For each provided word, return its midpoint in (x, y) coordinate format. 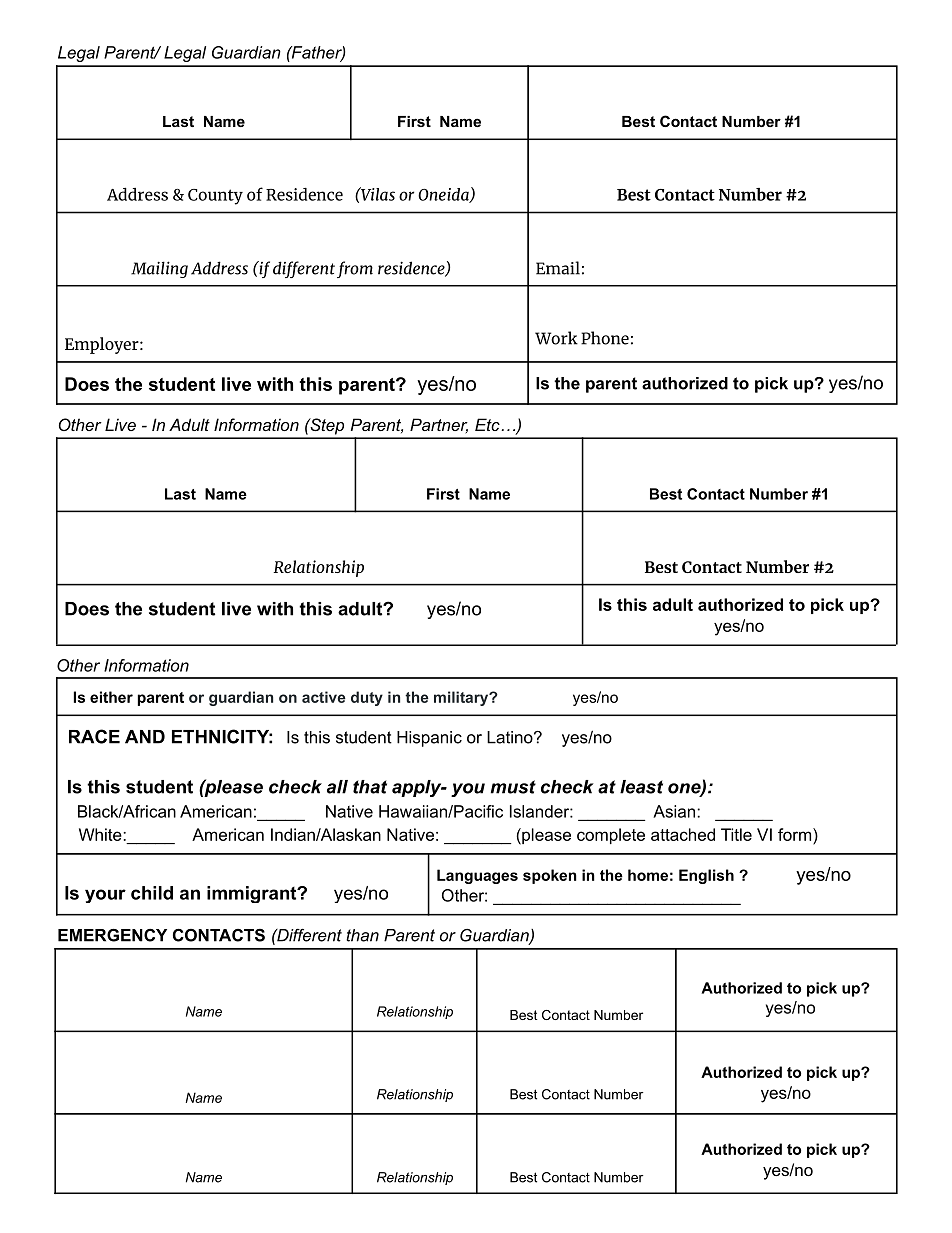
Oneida (444, 195)
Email (558, 268)
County (215, 197)
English (706, 876)
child (152, 893)
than (362, 935)
